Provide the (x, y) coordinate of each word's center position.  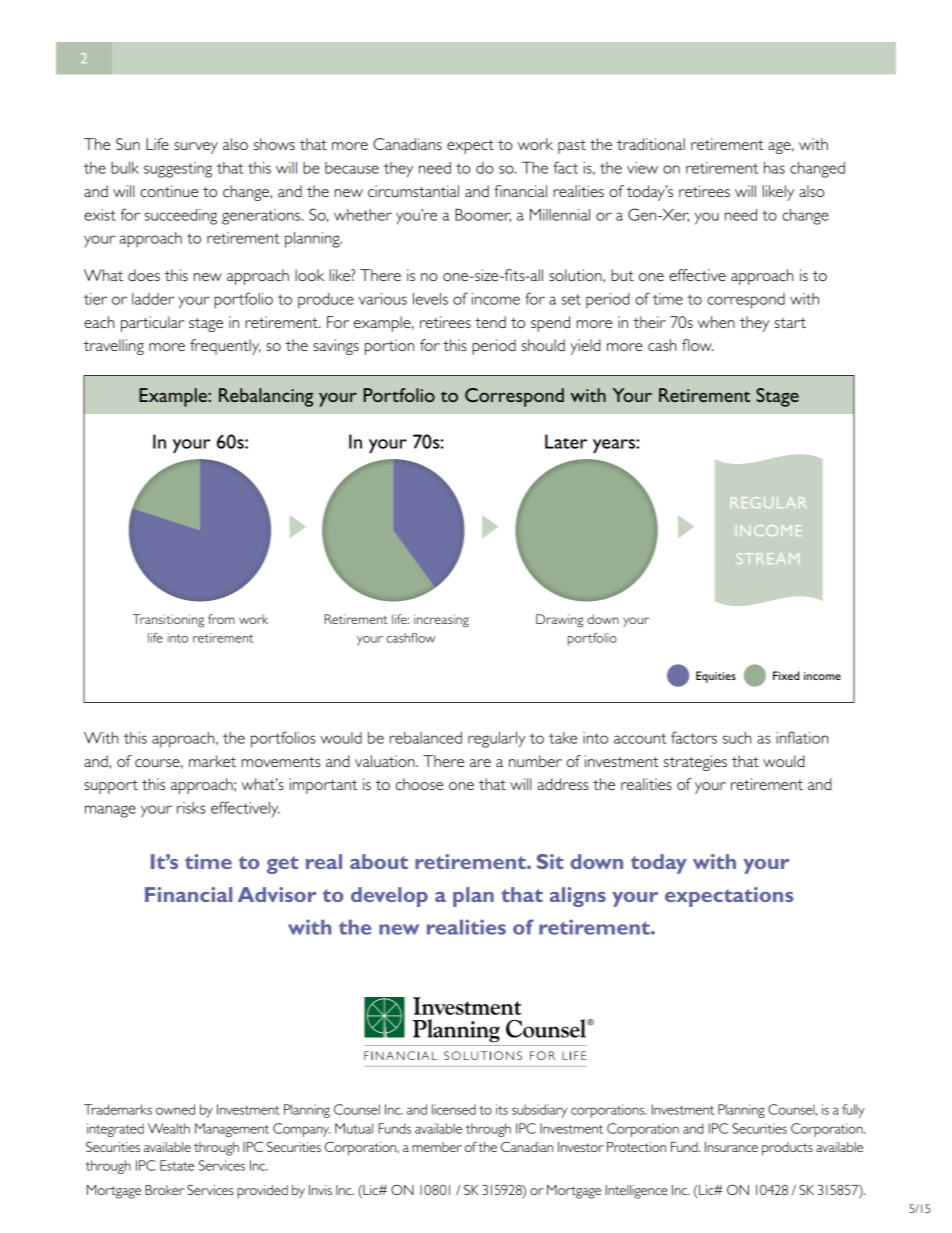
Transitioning (168, 621)
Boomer (483, 215)
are (480, 763)
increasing (441, 621)
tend (490, 322)
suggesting (178, 170)
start (790, 323)
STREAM (768, 558)
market (212, 761)
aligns (578, 897)
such (737, 738)
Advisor (277, 894)
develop (389, 897)
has (774, 168)
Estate (177, 1165)
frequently (225, 347)
